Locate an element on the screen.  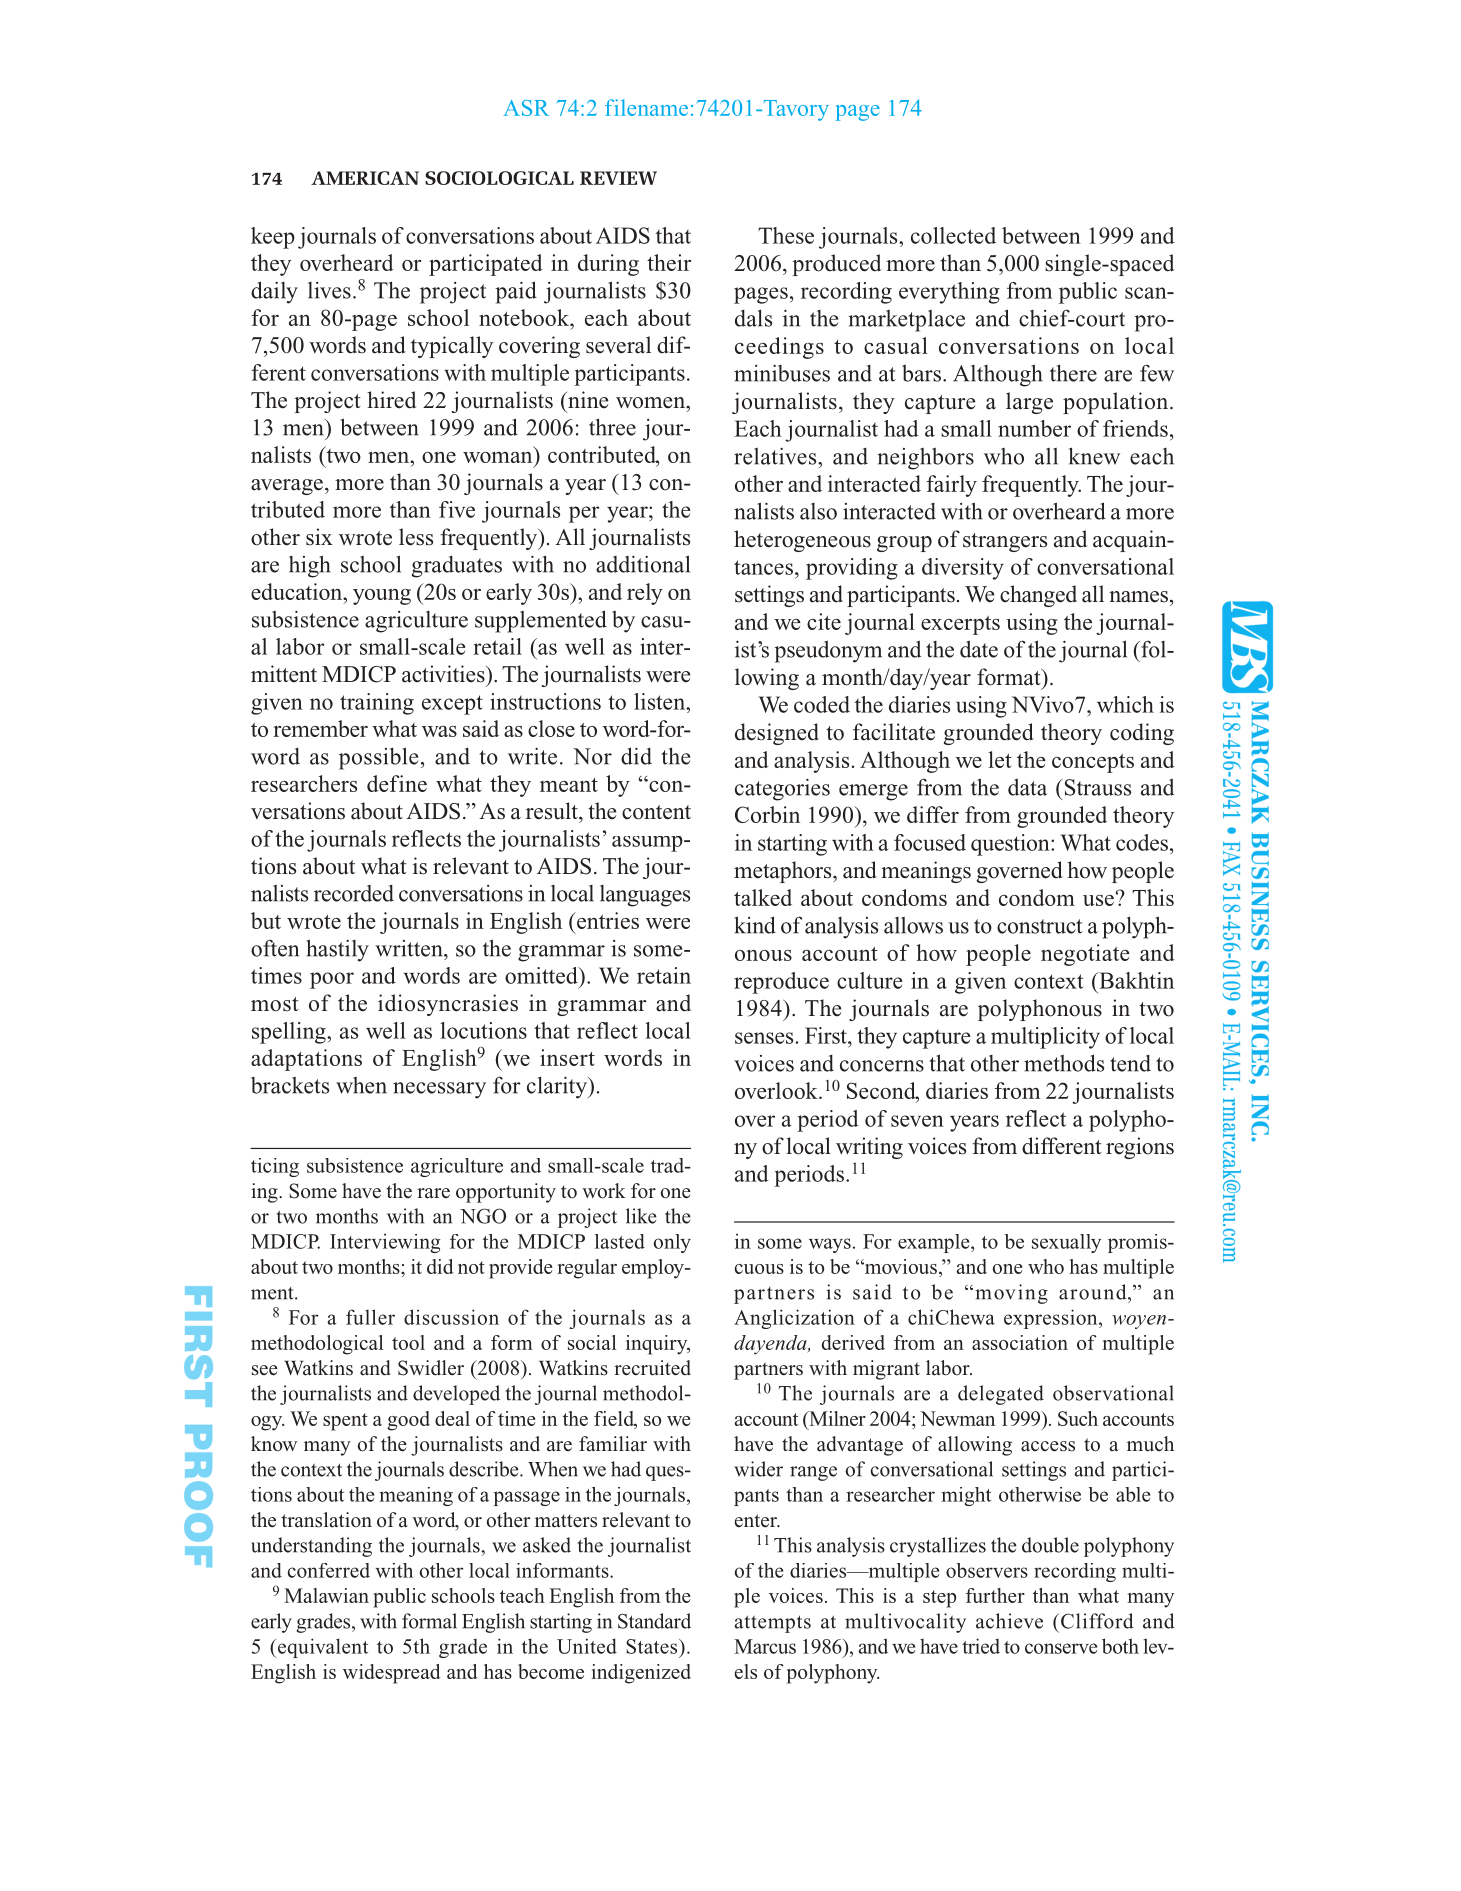
REVIEW is located at coordinates (618, 178).
